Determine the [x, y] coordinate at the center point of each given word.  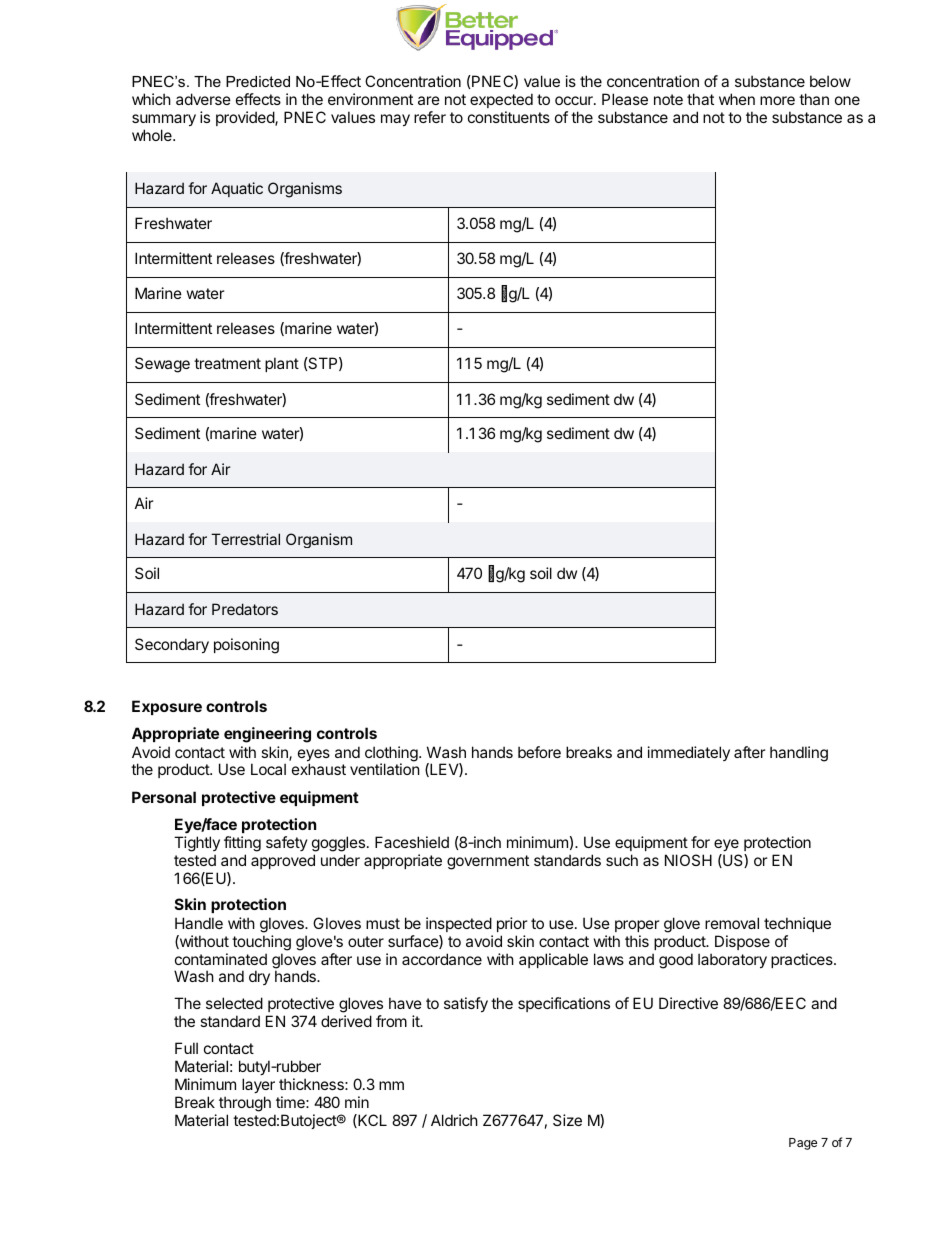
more [777, 100]
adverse [203, 99]
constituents [509, 117]
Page [803, 1144]
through [245, 1104]
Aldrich [454, 1120]
